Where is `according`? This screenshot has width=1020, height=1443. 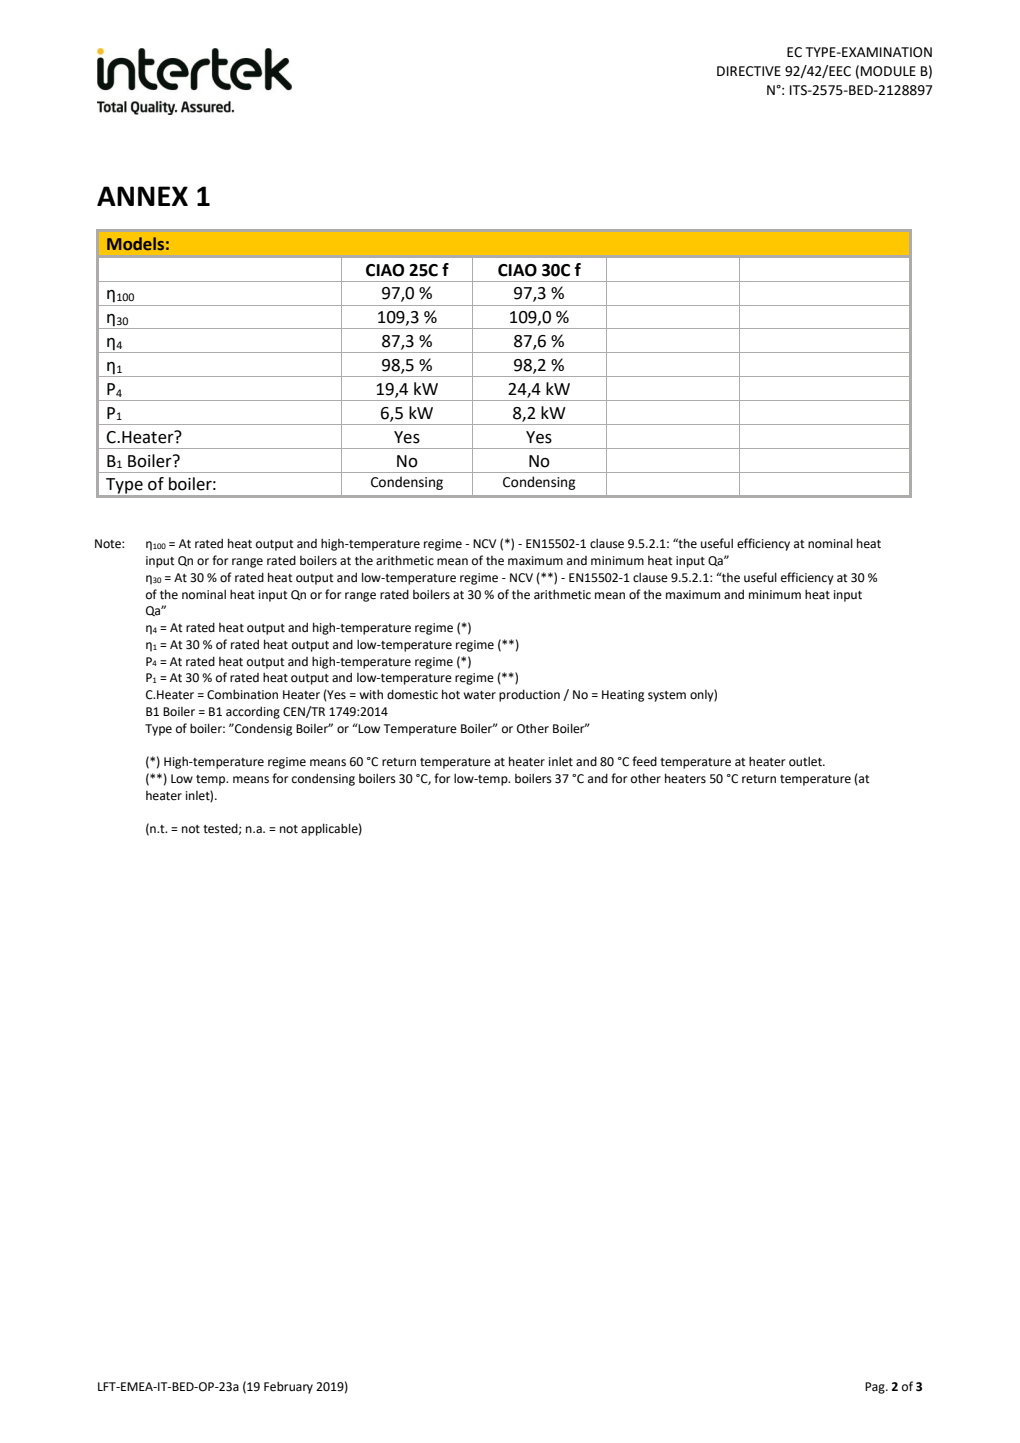
according is located at coordinates (253, 712).
